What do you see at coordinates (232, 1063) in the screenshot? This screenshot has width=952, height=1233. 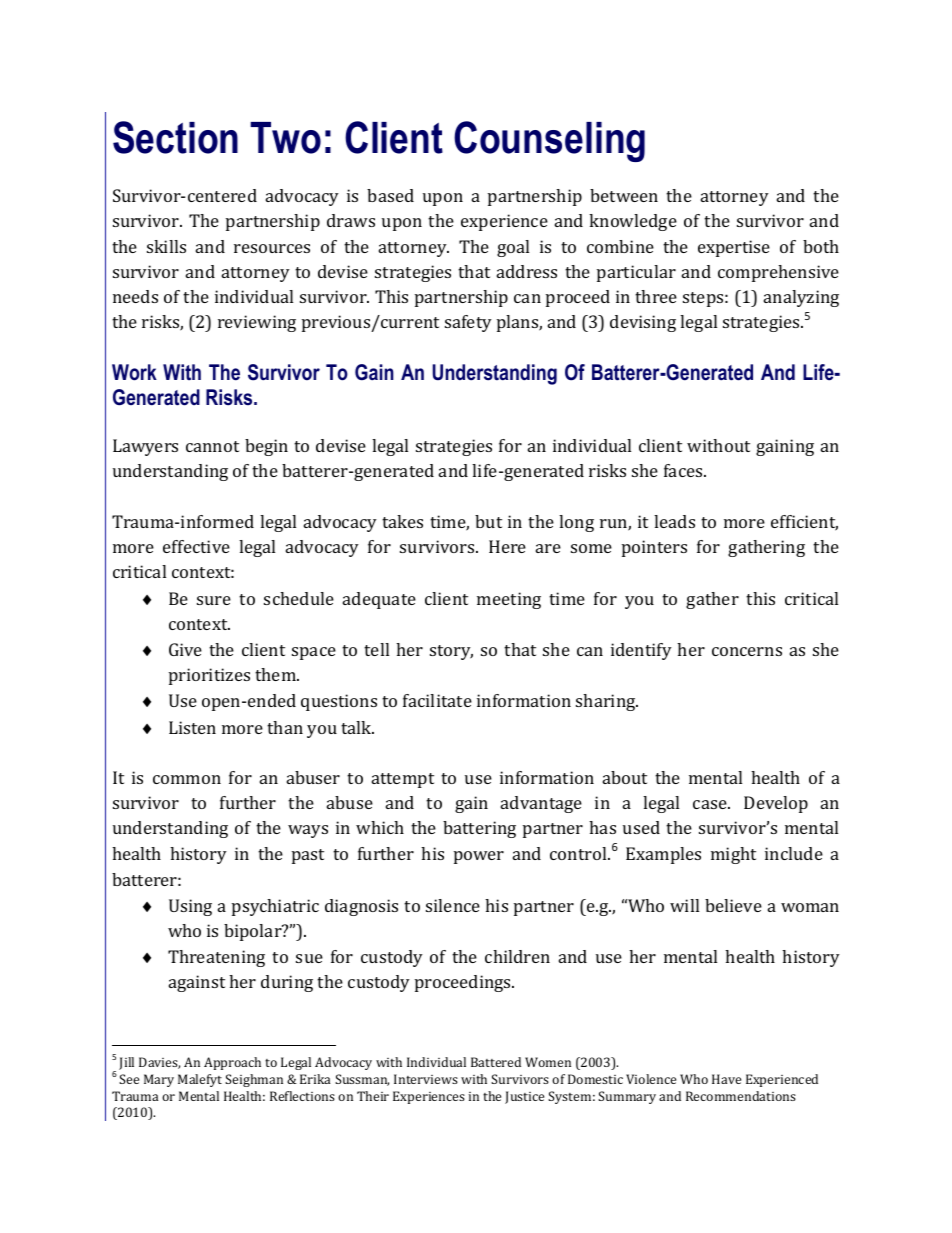 I see `Approach` at bounding box center [232, 1063].
